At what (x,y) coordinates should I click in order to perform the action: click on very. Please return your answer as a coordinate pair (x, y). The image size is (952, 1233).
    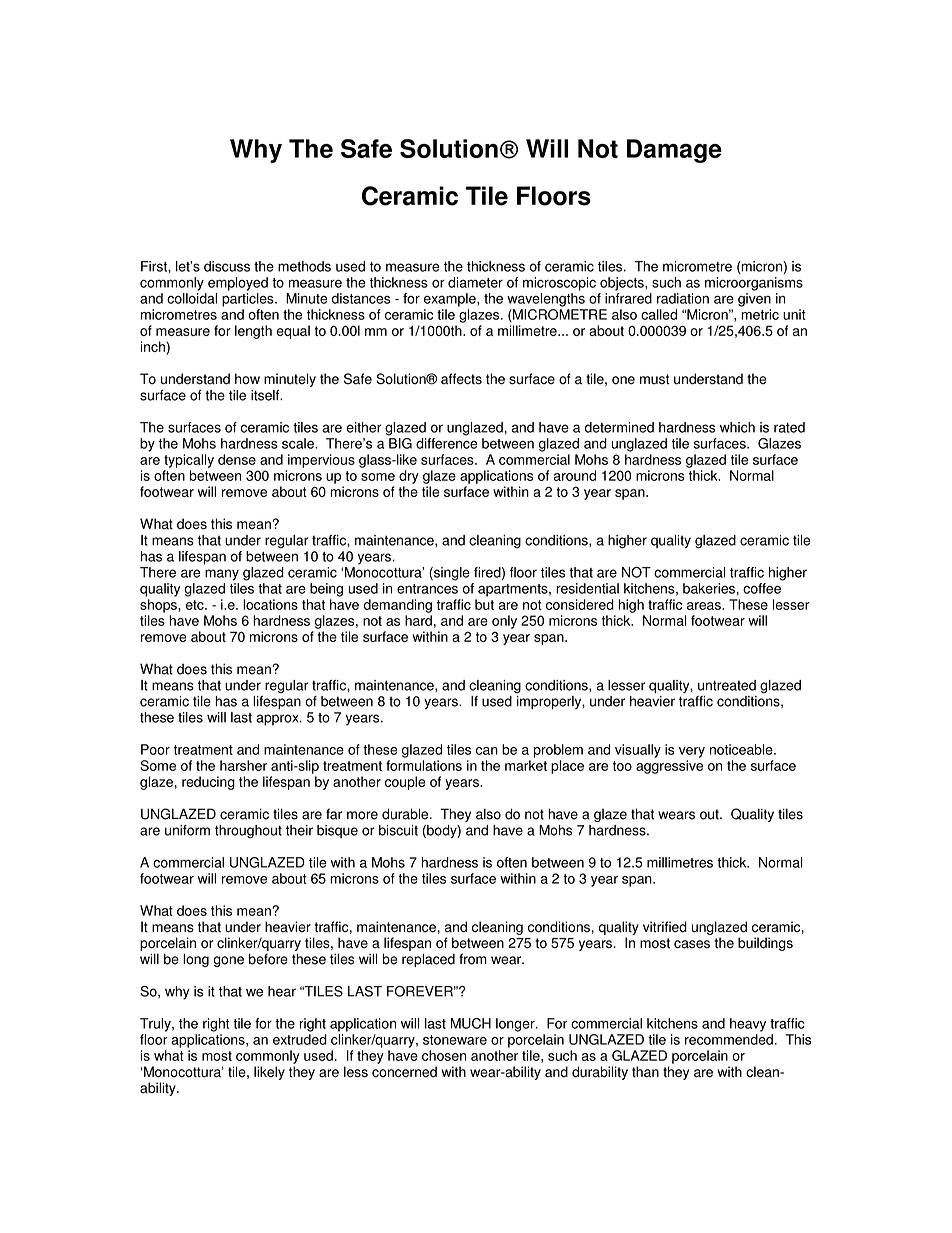
    Looking at the image, I should click on (692, 752).
